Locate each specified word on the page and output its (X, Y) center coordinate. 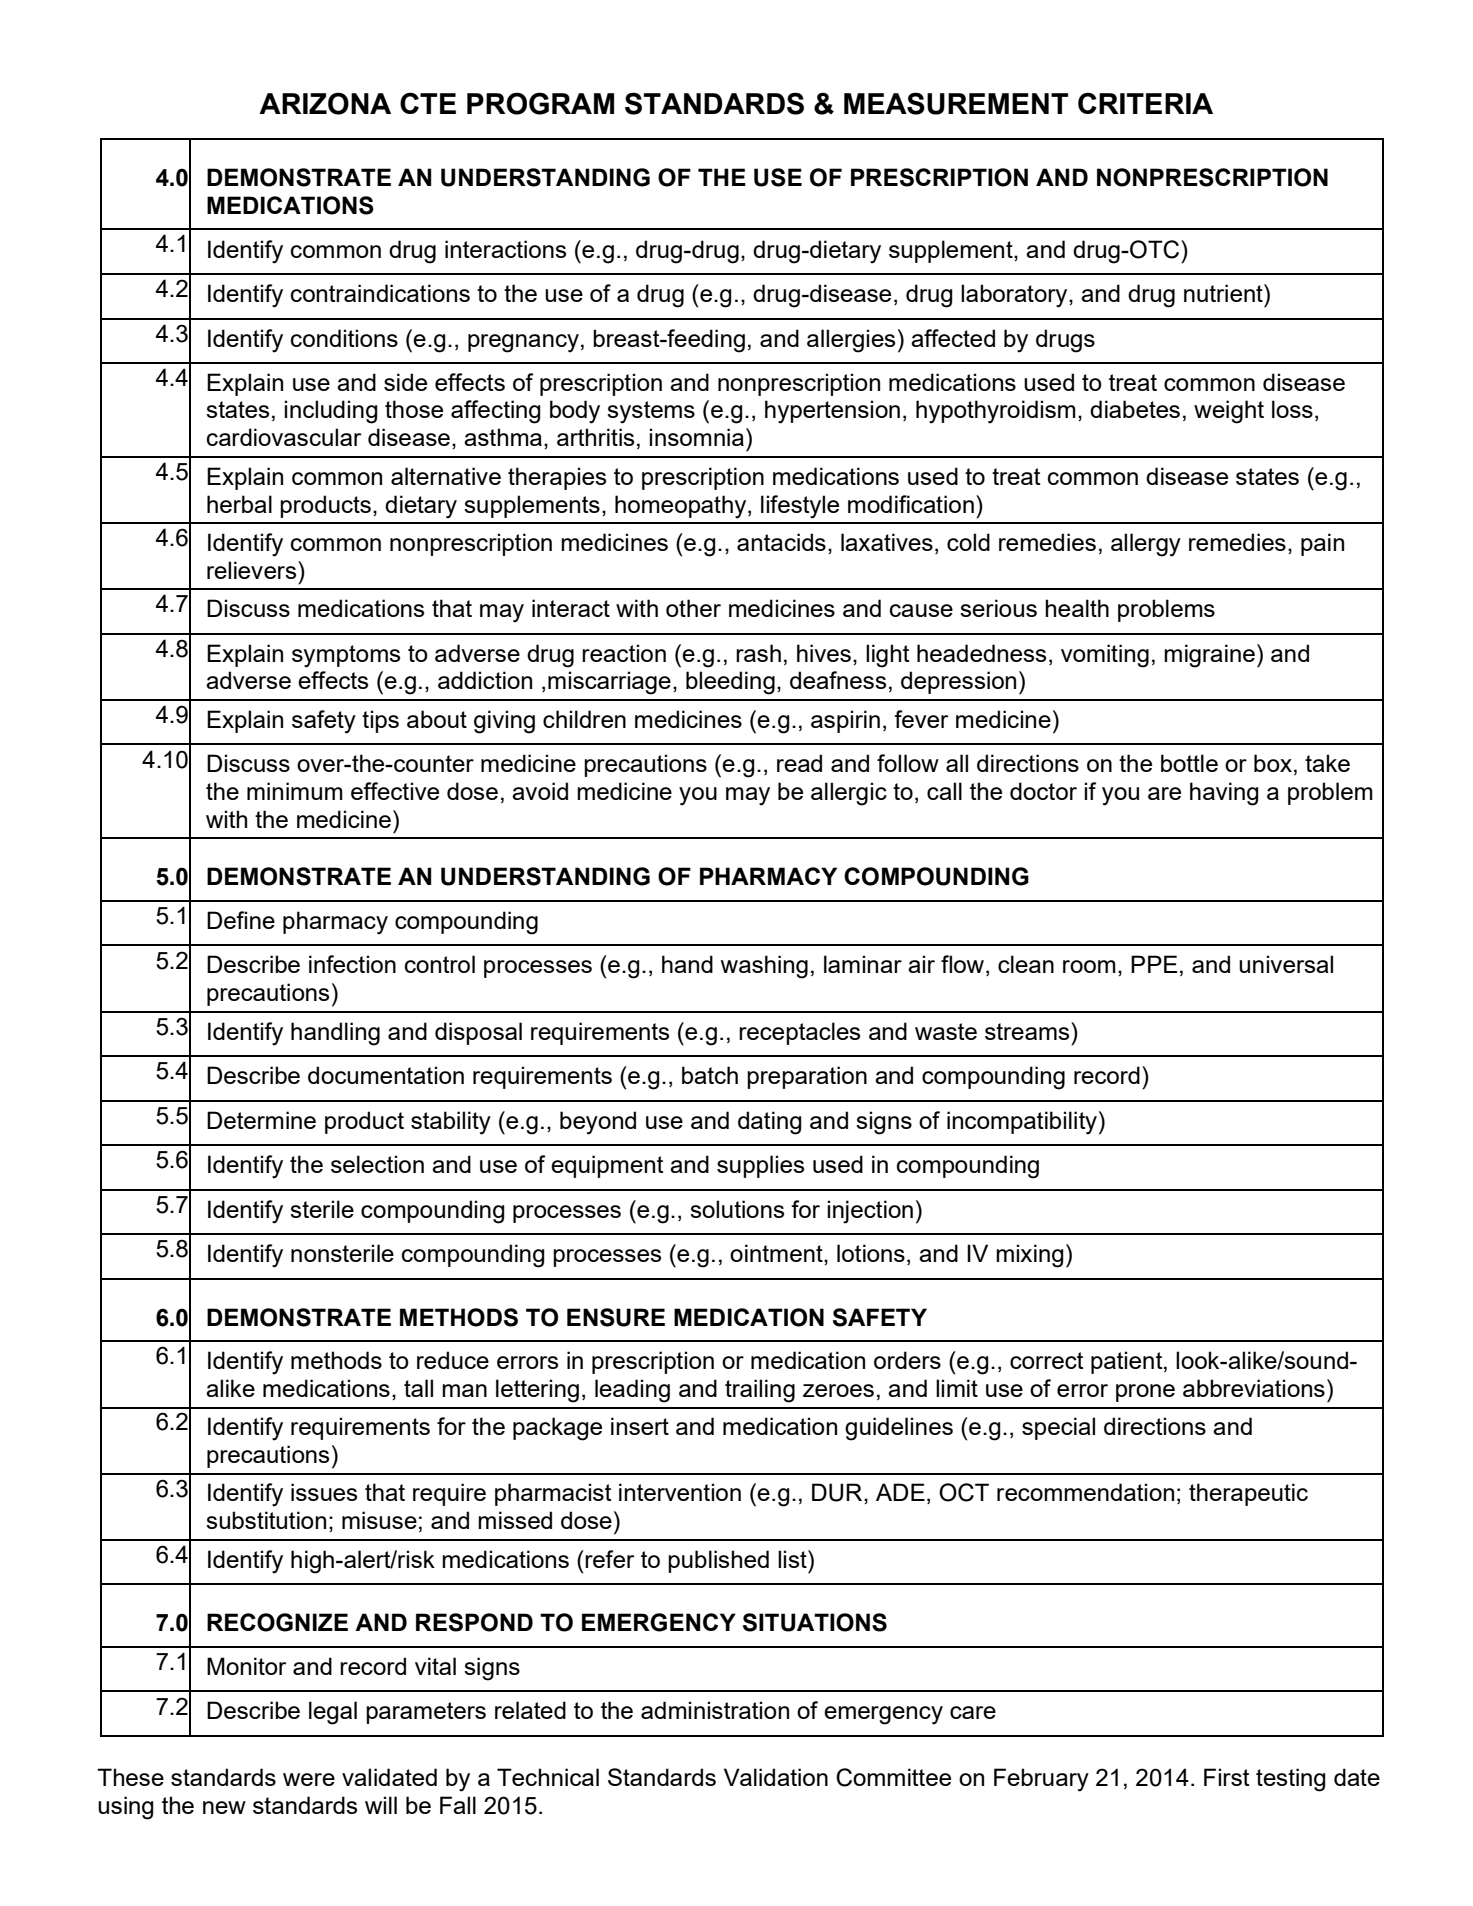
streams (1028, 1031)
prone (1145, 1393)
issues (324, 1492)
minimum (295, 791)
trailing (760, 1391)
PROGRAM (540, 103)
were (309, 1779)
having (1224, 794)
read (799, 763)
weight (1229, 412)
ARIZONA (325, 103)
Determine (261, 1120)
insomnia (696, 437)
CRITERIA (1145, 103)
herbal (239, 504)
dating (770, 1123)
